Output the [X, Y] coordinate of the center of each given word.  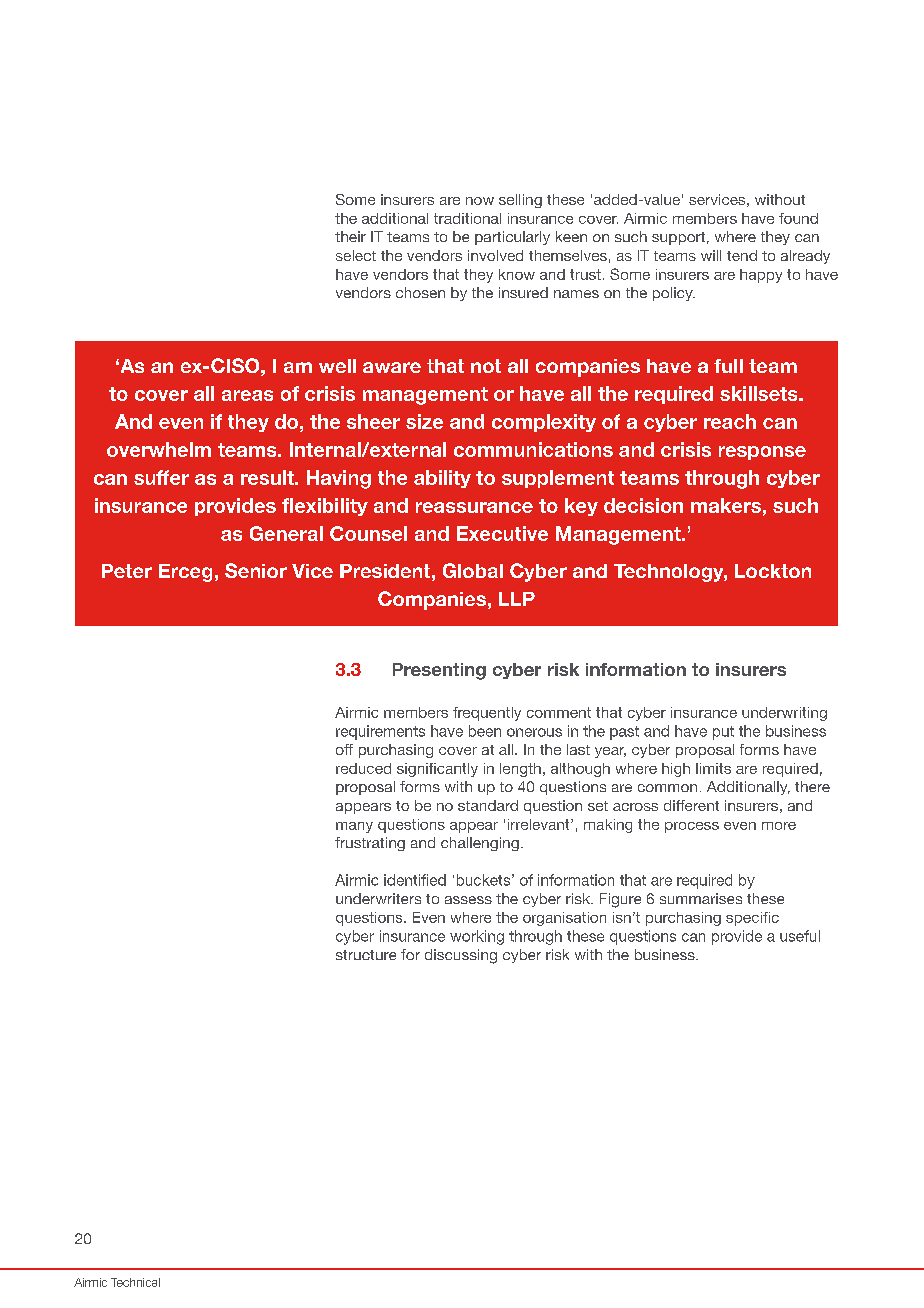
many [354, 827]
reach [730, 421]
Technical [135, 1282]
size [424, 421]
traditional [467, 218]
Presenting [439, 671]
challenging [480, 844]
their [350, 236]
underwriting [784, 714]
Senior [256, 570]
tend [742, 255]
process [692, 827]
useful [800, 936]
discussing [461, 956]
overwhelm [159, 449]
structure [366, 955]
